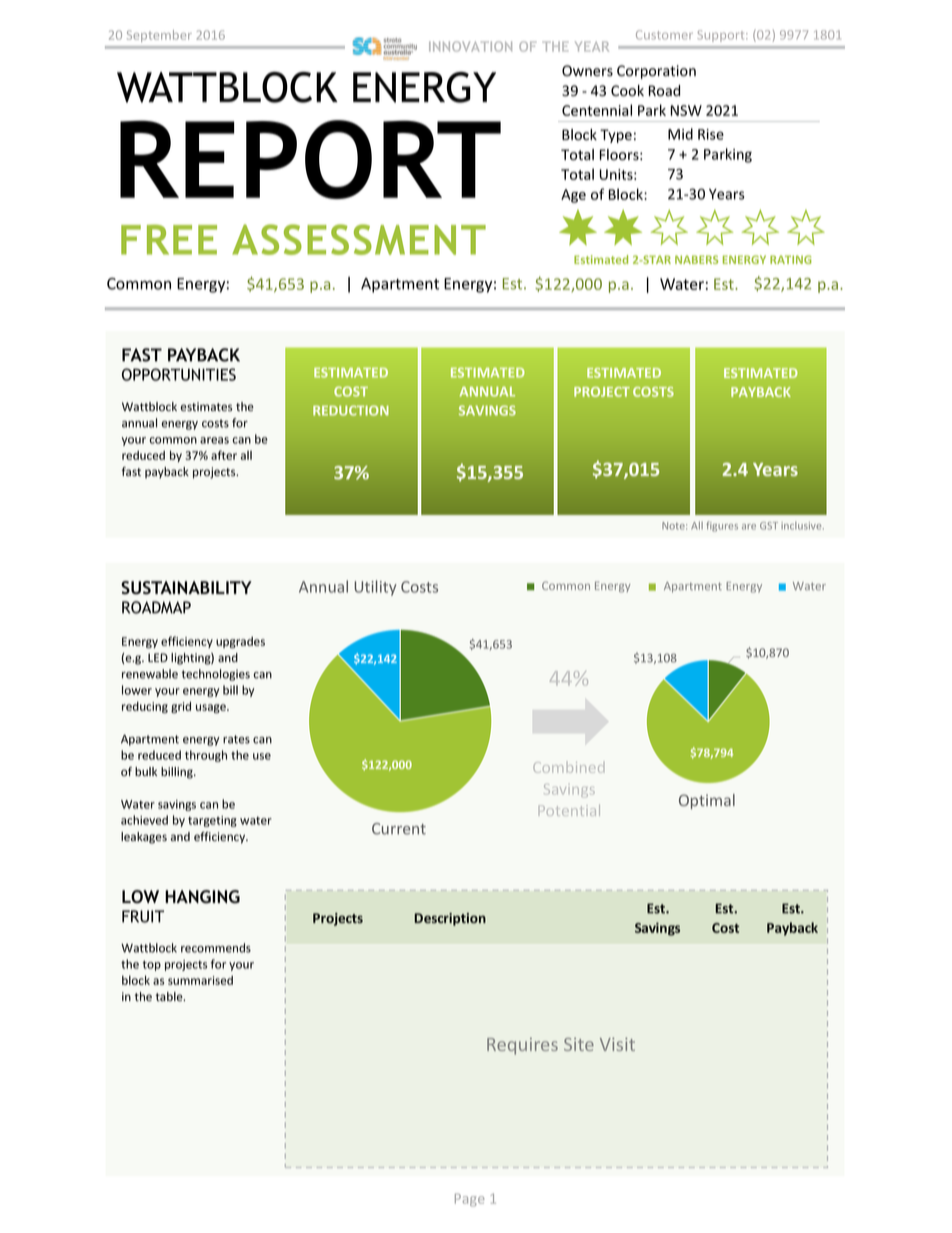 The height and width of the screenshot is (1233, 952). Describe the element at coordinates (722, 526) in the screenshot. I see `figures` at that location.
